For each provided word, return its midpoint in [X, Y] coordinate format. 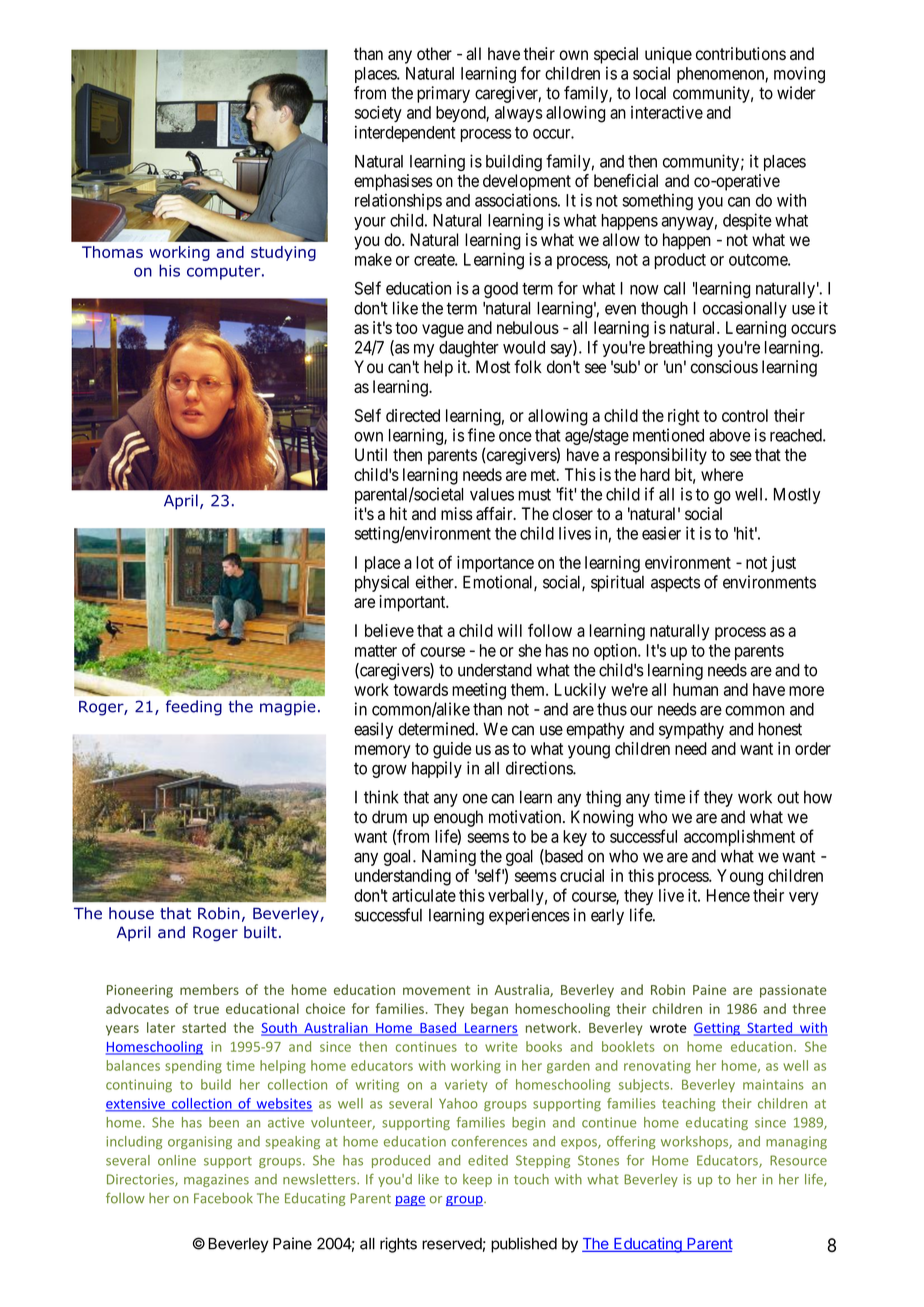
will [510, 630]
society [378, 114]
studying [283, 253]
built [260, 932]
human [695, 689]
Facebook [223, 1198]
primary [443, 94]
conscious [724, 367]
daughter [469, 349]
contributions [741, 53]
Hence [728, 895]
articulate [424, 895]
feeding [194, 708]
